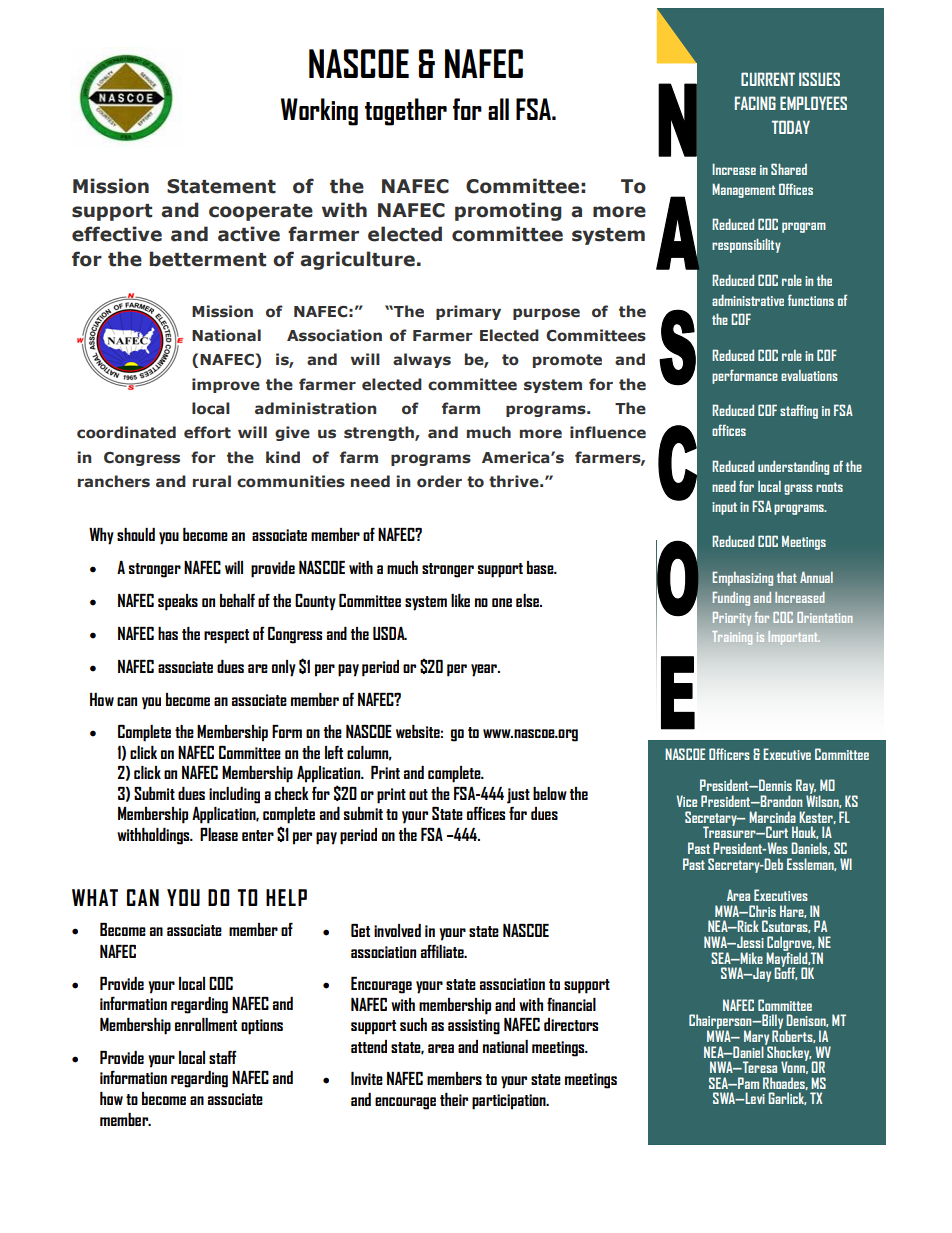 The height and width of the screenshot is (1233, 952). I want to click on Funding, so click(731, 599).
